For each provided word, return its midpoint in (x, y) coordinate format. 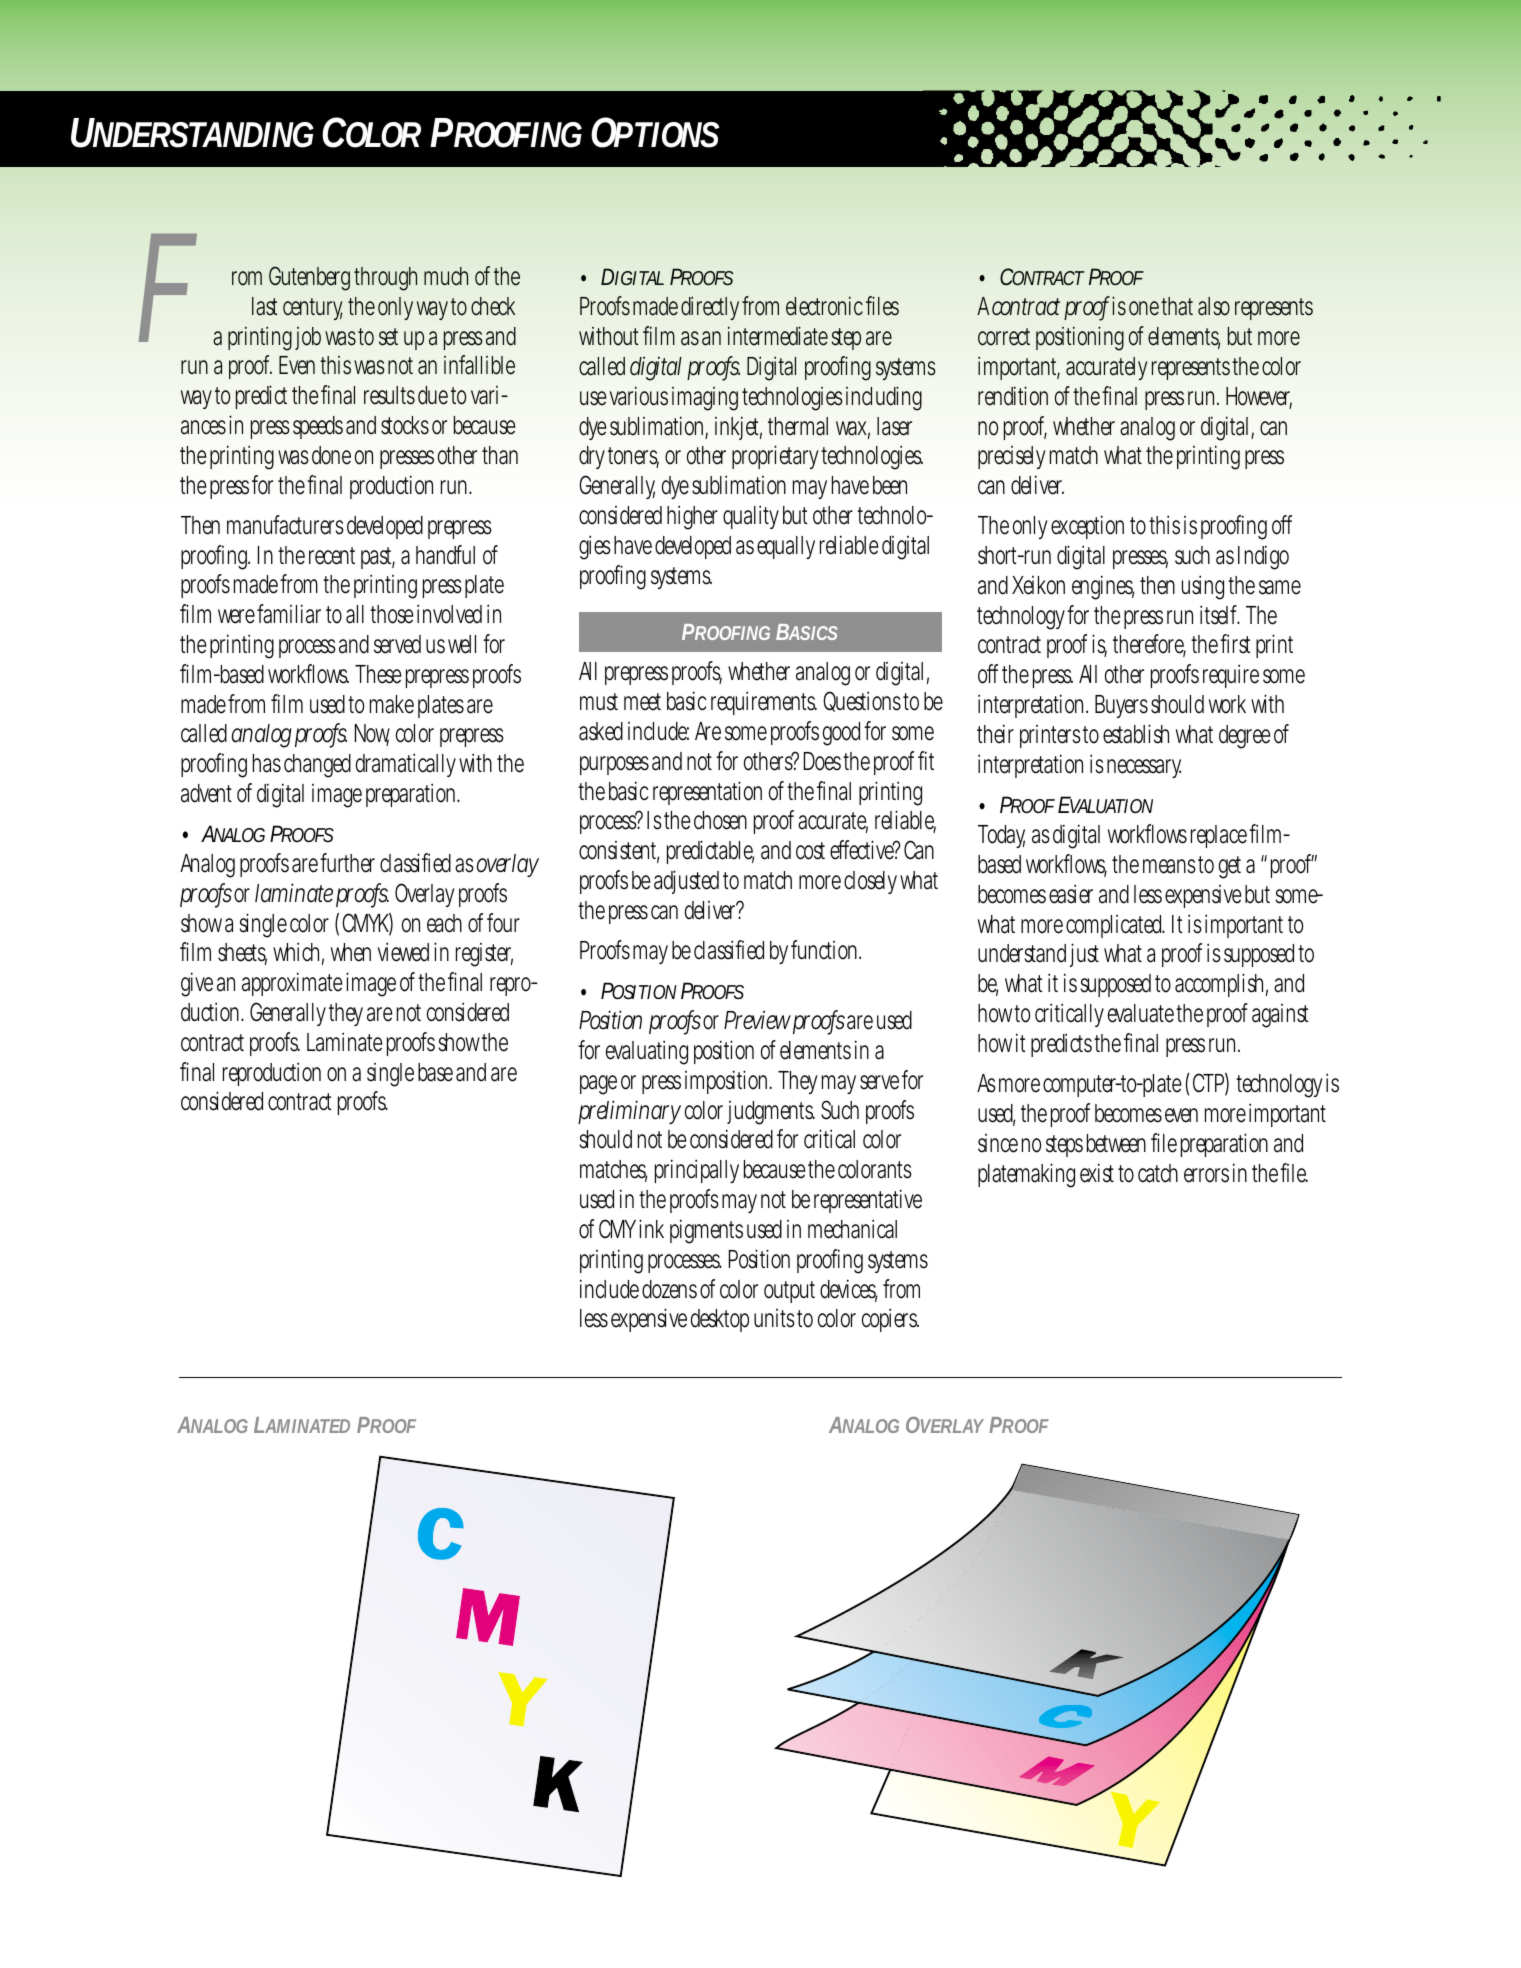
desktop (720, 1320)
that (1177, 306)
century (312, 309)
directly (710, 308)
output (789, 1292)
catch (1158, 1173)
